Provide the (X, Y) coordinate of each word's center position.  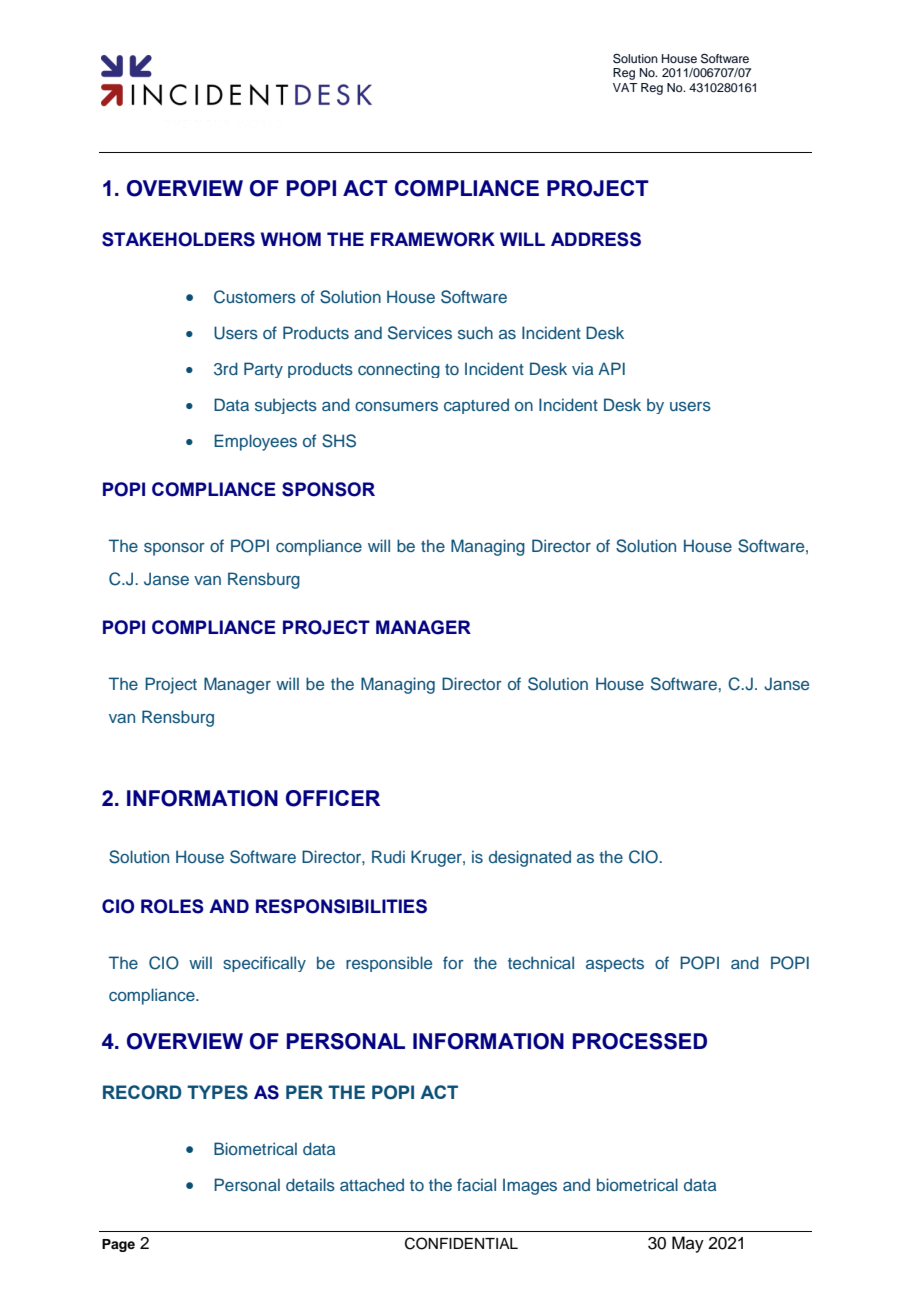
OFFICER (333, 798)
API (611, 368)
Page (118, 1245)
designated (530, 858)
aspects (615, 965)
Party (263, 370)
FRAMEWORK (433, 239)
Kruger (437, 858)
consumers (396, 406)
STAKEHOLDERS (178, 239)
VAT (625, 87)
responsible (389, 964)
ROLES (172, 906)
